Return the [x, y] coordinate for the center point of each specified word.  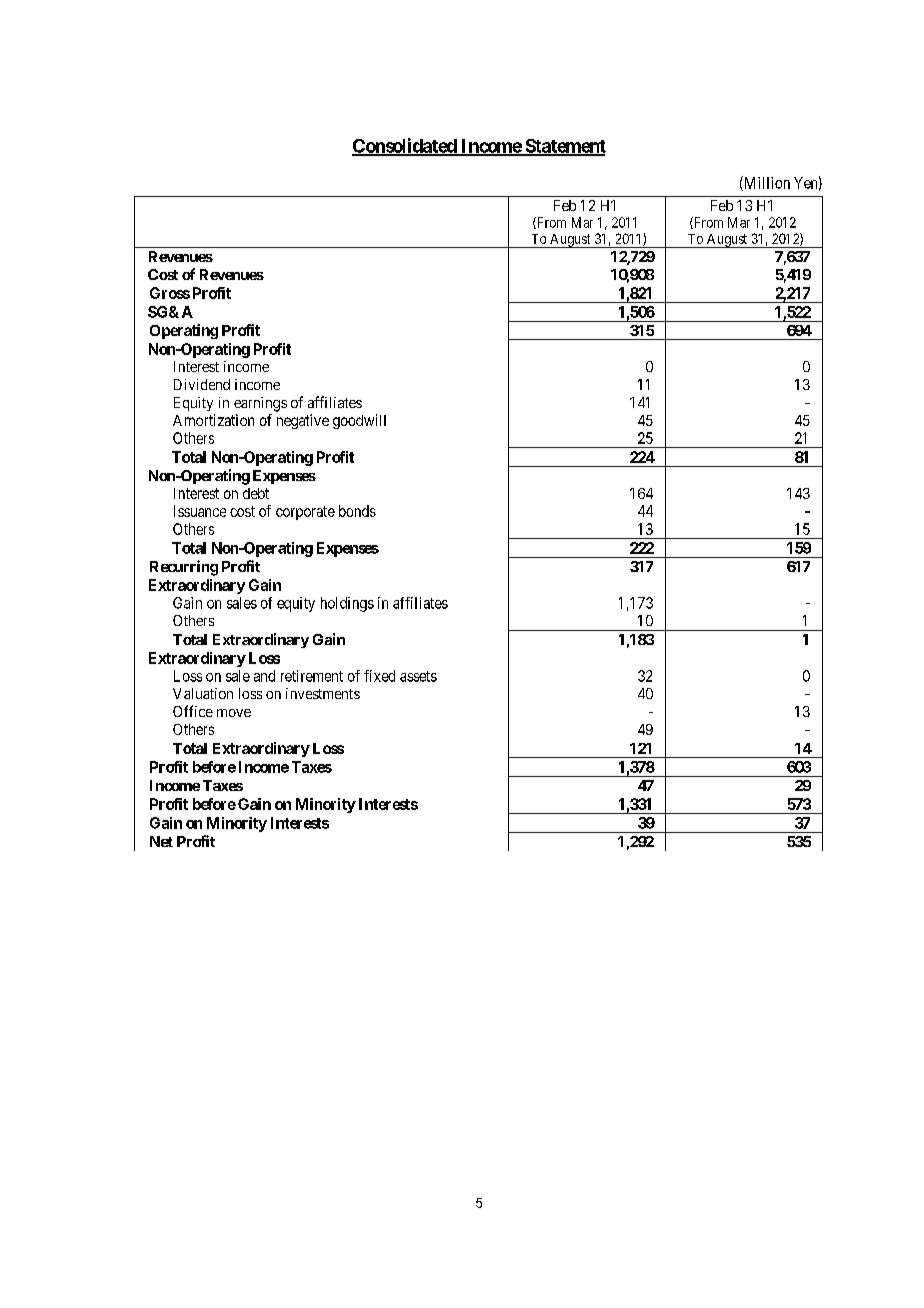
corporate [305, 513]
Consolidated [405, 146]
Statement [564, 147]
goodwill [359, 421]
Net [161, 841]
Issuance [200, 511]
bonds [357, 511]
